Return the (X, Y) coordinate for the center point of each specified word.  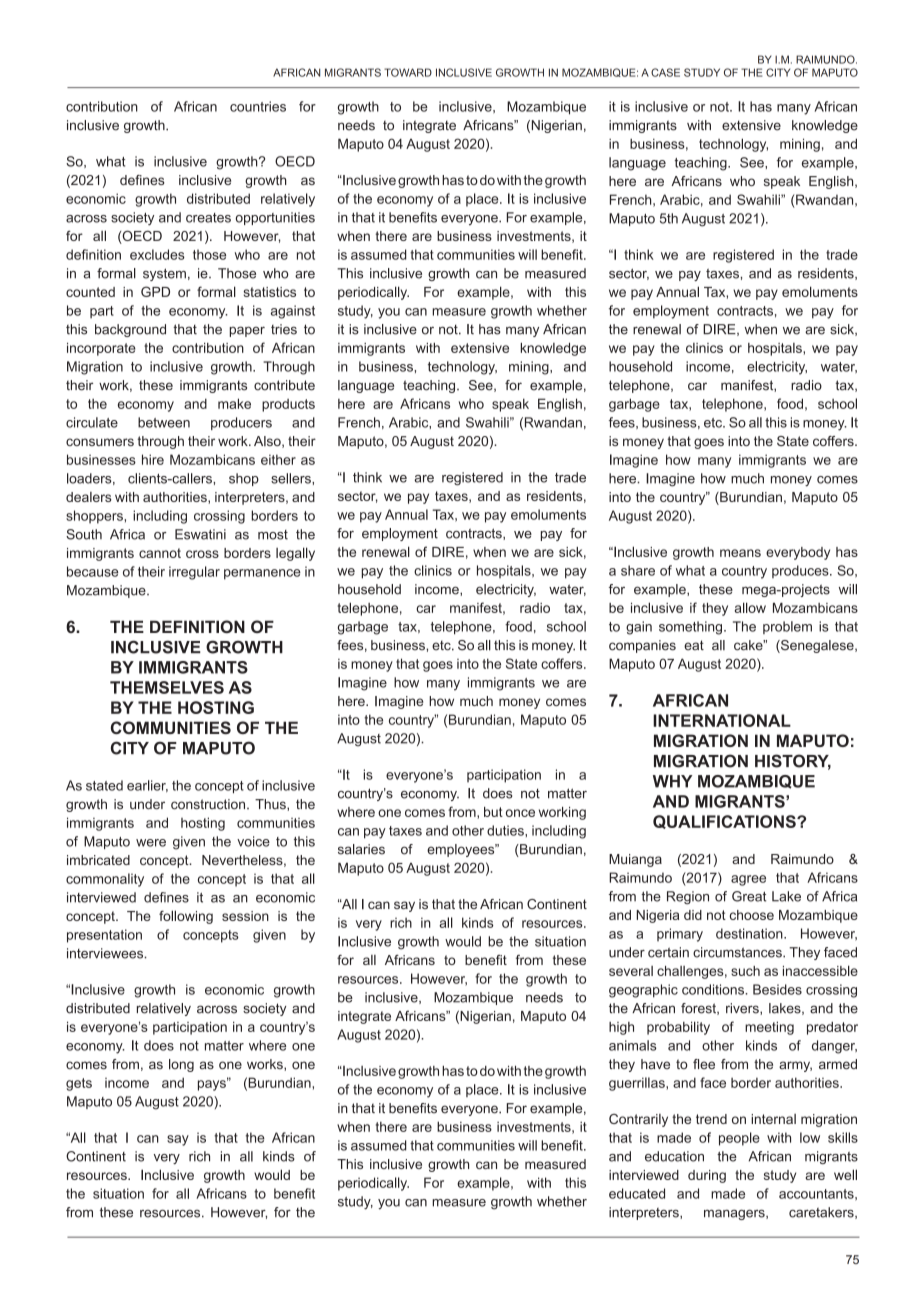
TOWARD (408, 72)
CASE (665, 72)
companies (642, 646)
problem (787, 627)
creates (208, 218)
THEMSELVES (167, 687)
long (181, 1065)
